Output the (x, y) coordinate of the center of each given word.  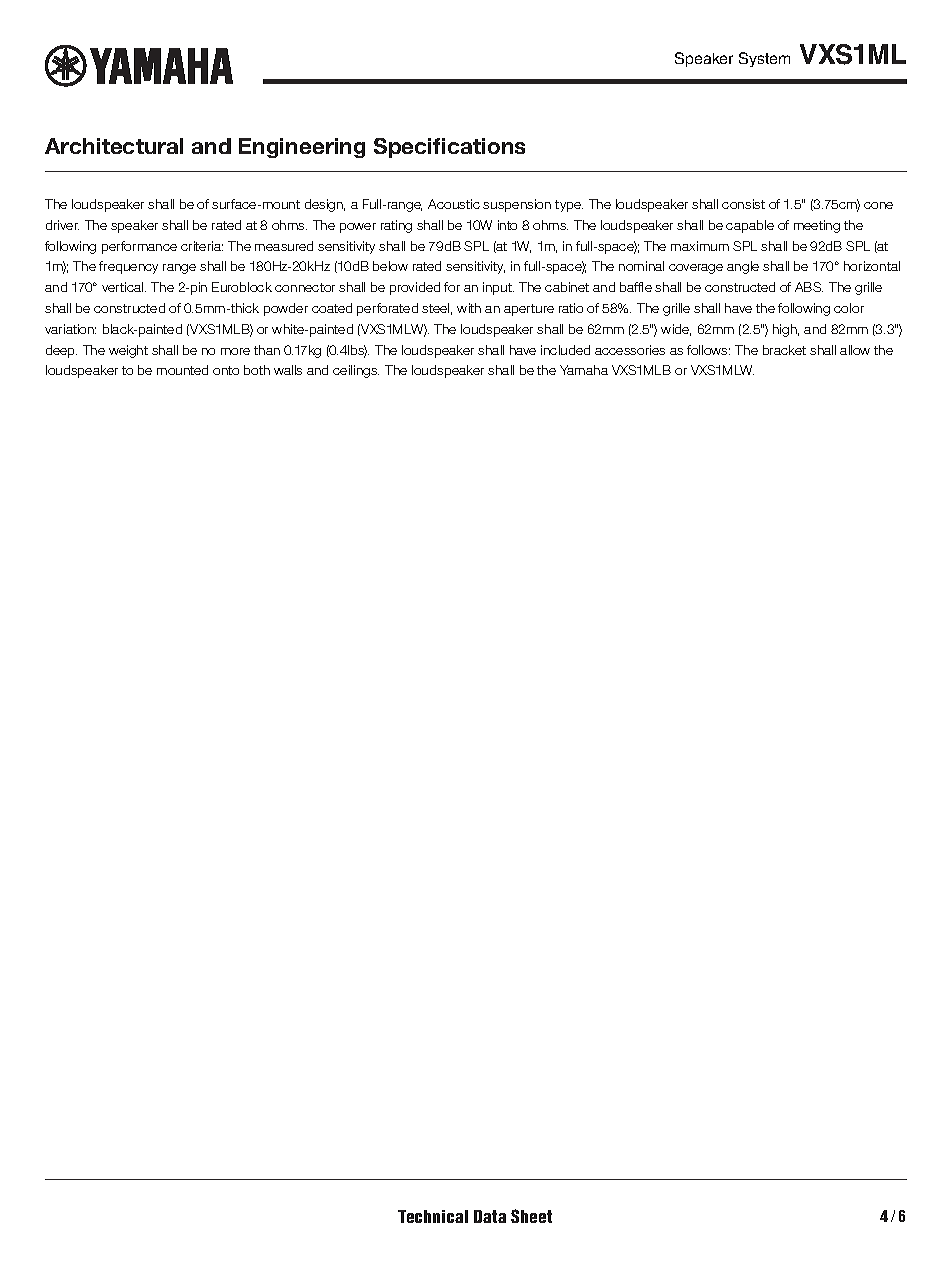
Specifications (449, 148)
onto (226, 370)
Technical (433, 1216)
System (764, 59)
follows (708, 350)
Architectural (114, 146)
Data (490, 1216)
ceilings (356, 371)
